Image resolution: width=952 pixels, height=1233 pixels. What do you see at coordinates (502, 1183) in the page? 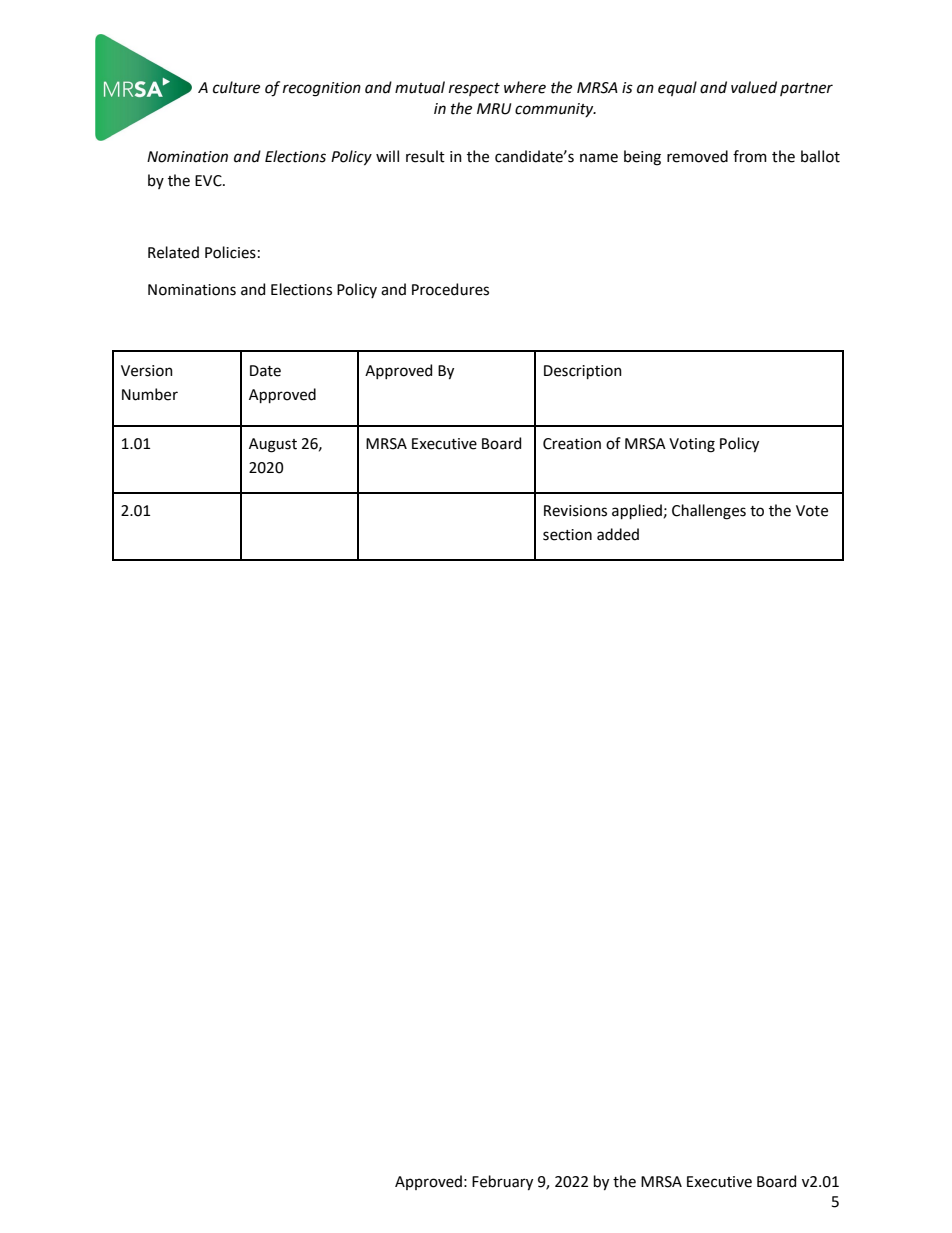
I see `February` at bounding box center [502, 1183].
